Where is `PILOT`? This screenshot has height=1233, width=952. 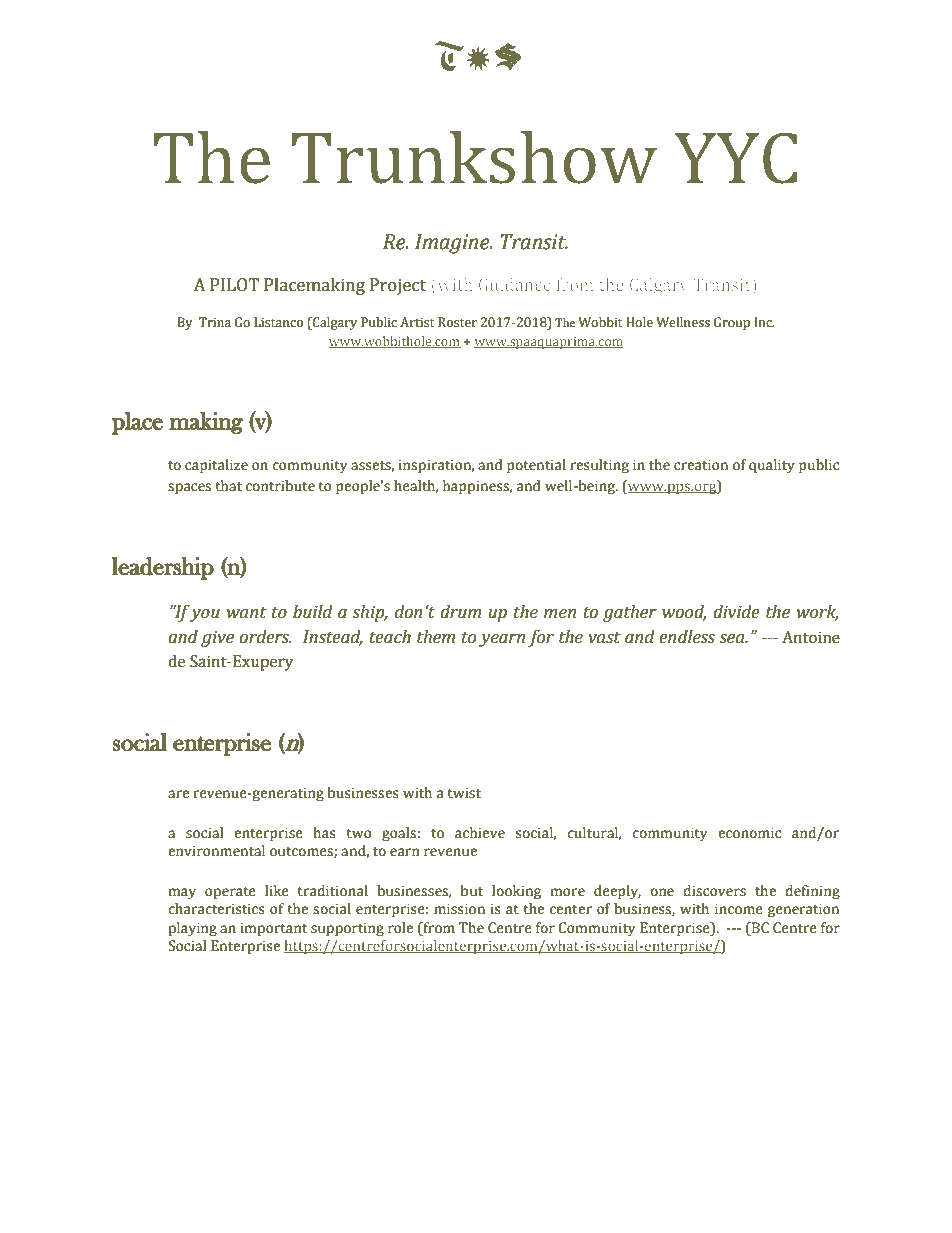
PILOT is located at coordinates (234, 285).
